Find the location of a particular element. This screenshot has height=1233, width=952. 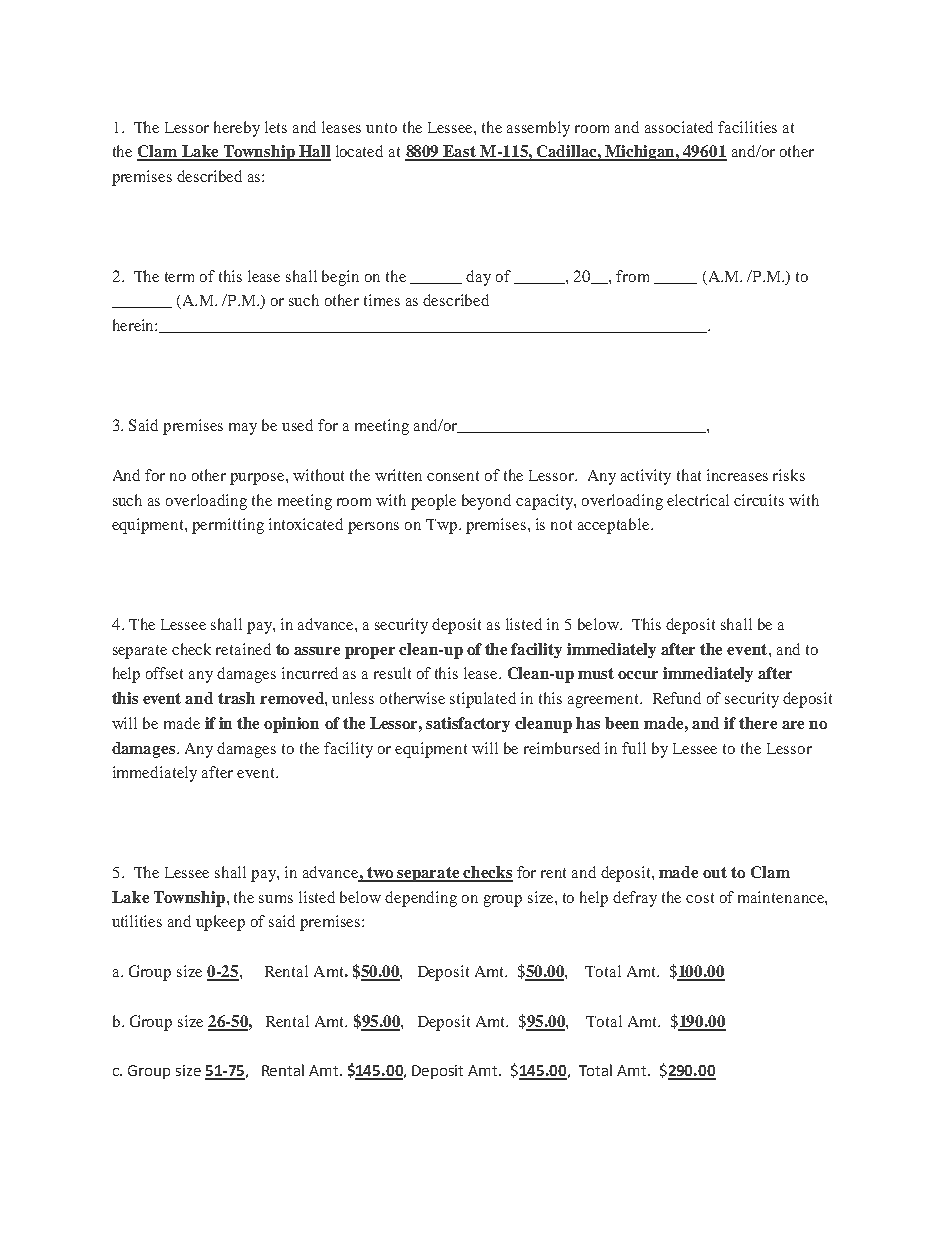

permitting is located at coordinates (228, 526).
